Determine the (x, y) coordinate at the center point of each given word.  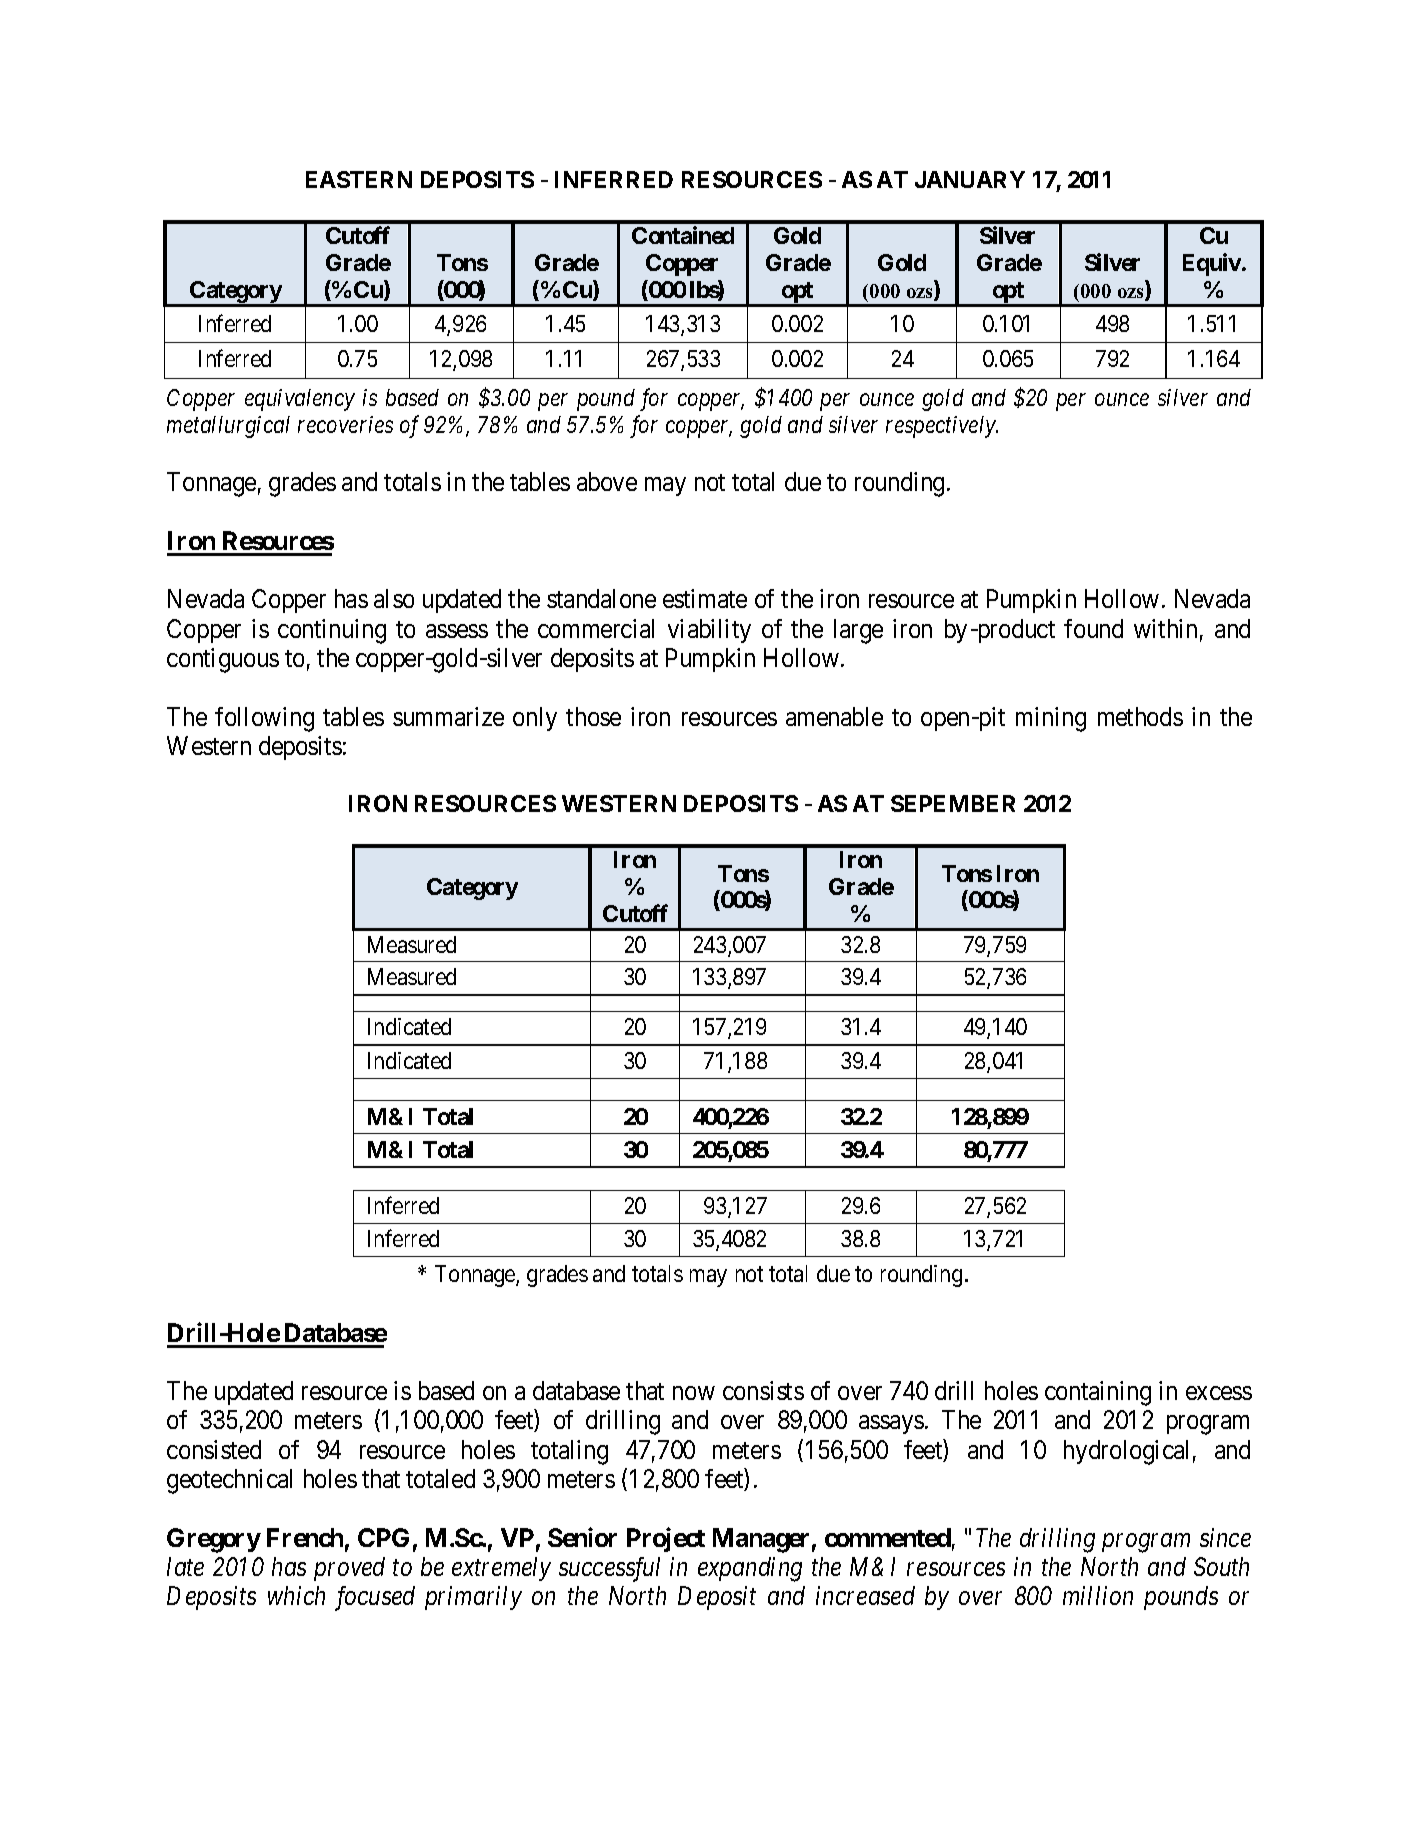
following (264, 719)
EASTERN (359, 179)
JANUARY (970, 179)
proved (349, 1569)
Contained (683, 235)
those (593, 716)
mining (1051, 719)
